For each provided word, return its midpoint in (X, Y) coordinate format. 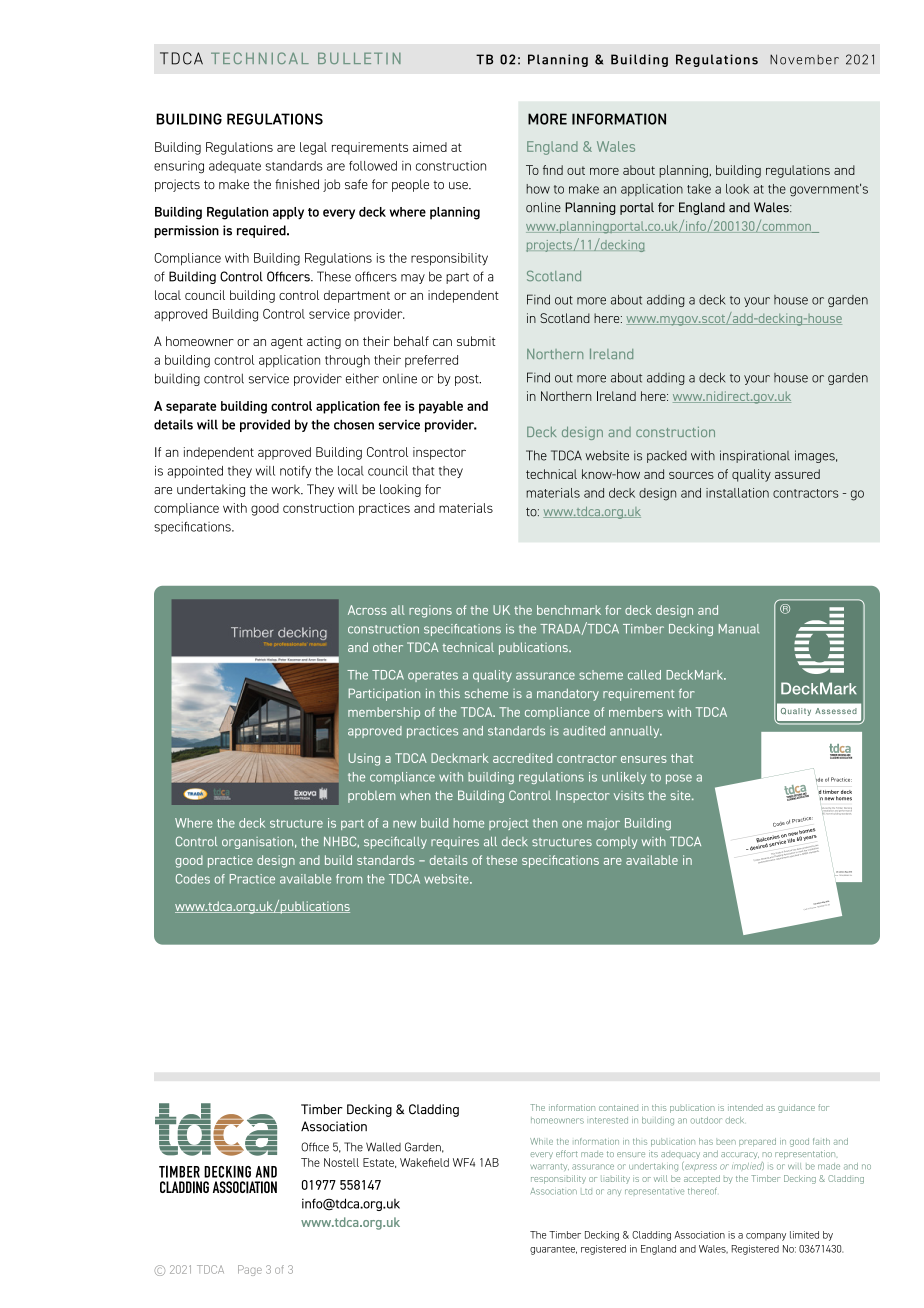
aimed (430, 147)
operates (433, 676)
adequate (235, 167)
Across (367, 610)
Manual (739, 629)
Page (250, 1270)
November (804, 59)
